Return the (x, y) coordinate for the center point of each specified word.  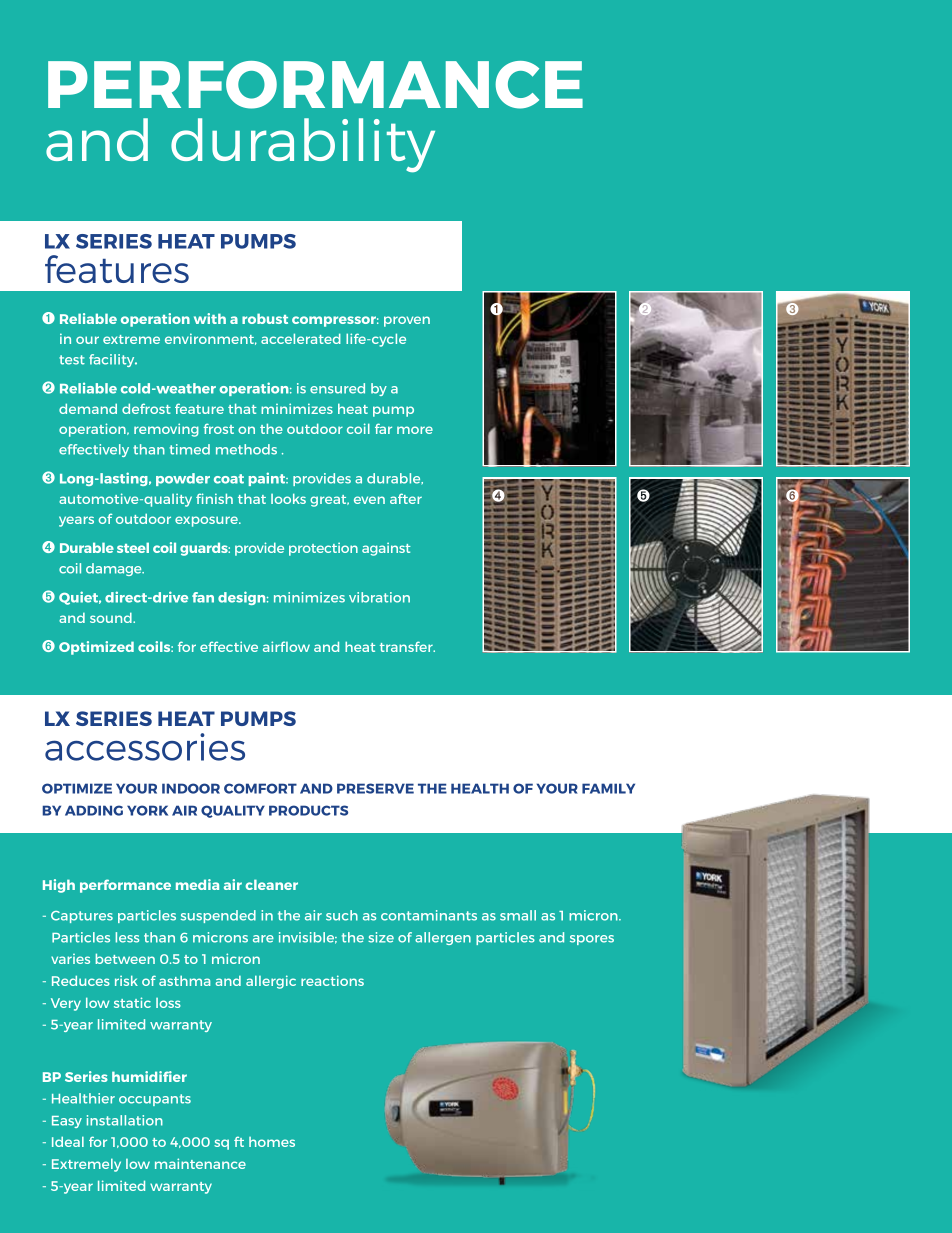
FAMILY (608, 788)
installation (125, 1120)
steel (133, 547)
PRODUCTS (308, 810)
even (369, 500)
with (210, 318)
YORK (147, 810)
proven (407, 321)
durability (303, 145)
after (406, 498)
